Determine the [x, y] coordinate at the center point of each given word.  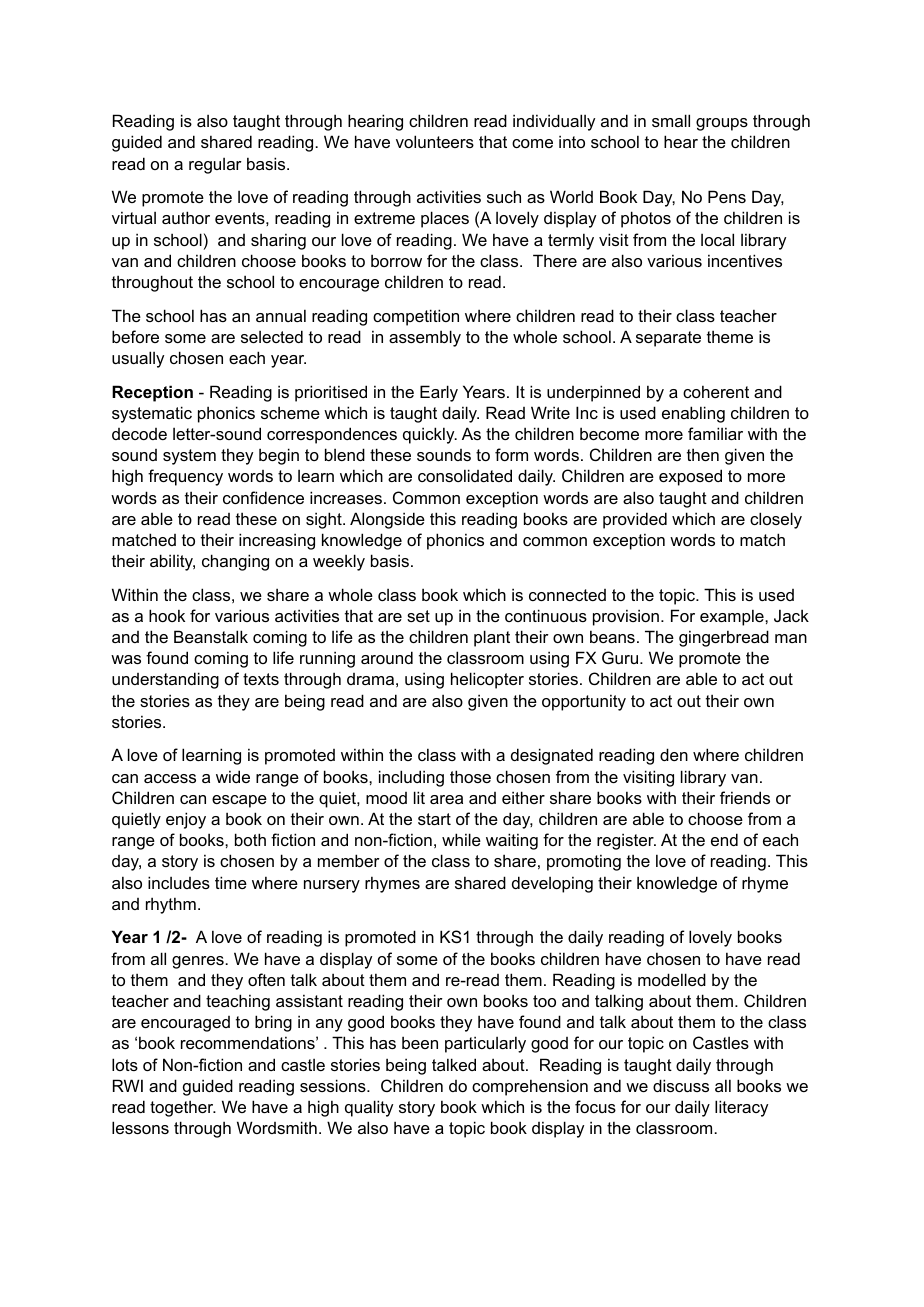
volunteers [435, 141]
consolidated [465, 475]
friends [745, 797]
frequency [185, 477]
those [470, 776]
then [703, 454]
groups [722, 124]
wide [233, 776]
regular [215, 166]
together [183, 1108]
